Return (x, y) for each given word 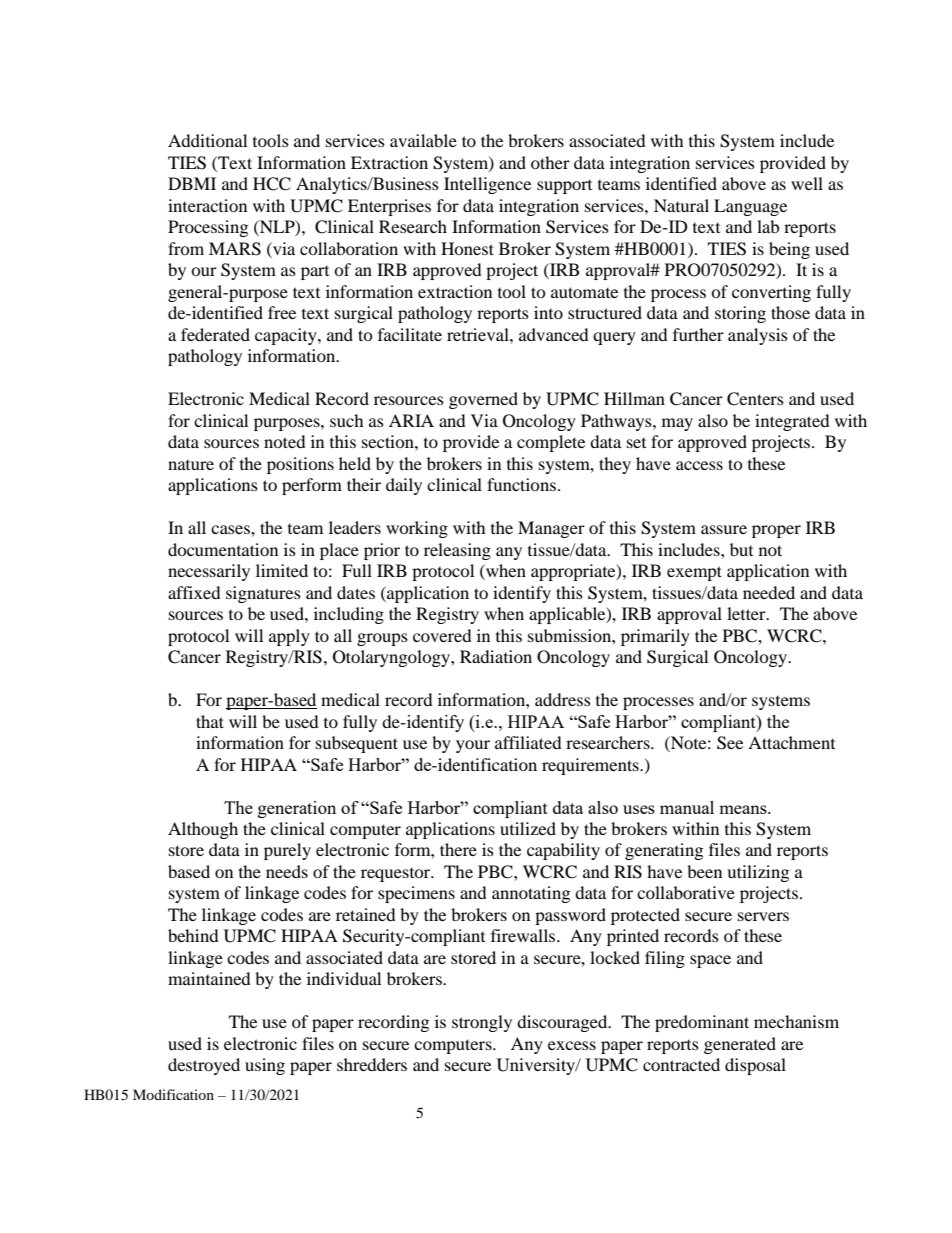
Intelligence (487, 185)
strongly (482, 1023)
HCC (272, 184)
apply (289, 637)
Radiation (496, 656)
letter (747, 613)
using (265, 1066)
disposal (755, 1066)
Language (750, 207)
